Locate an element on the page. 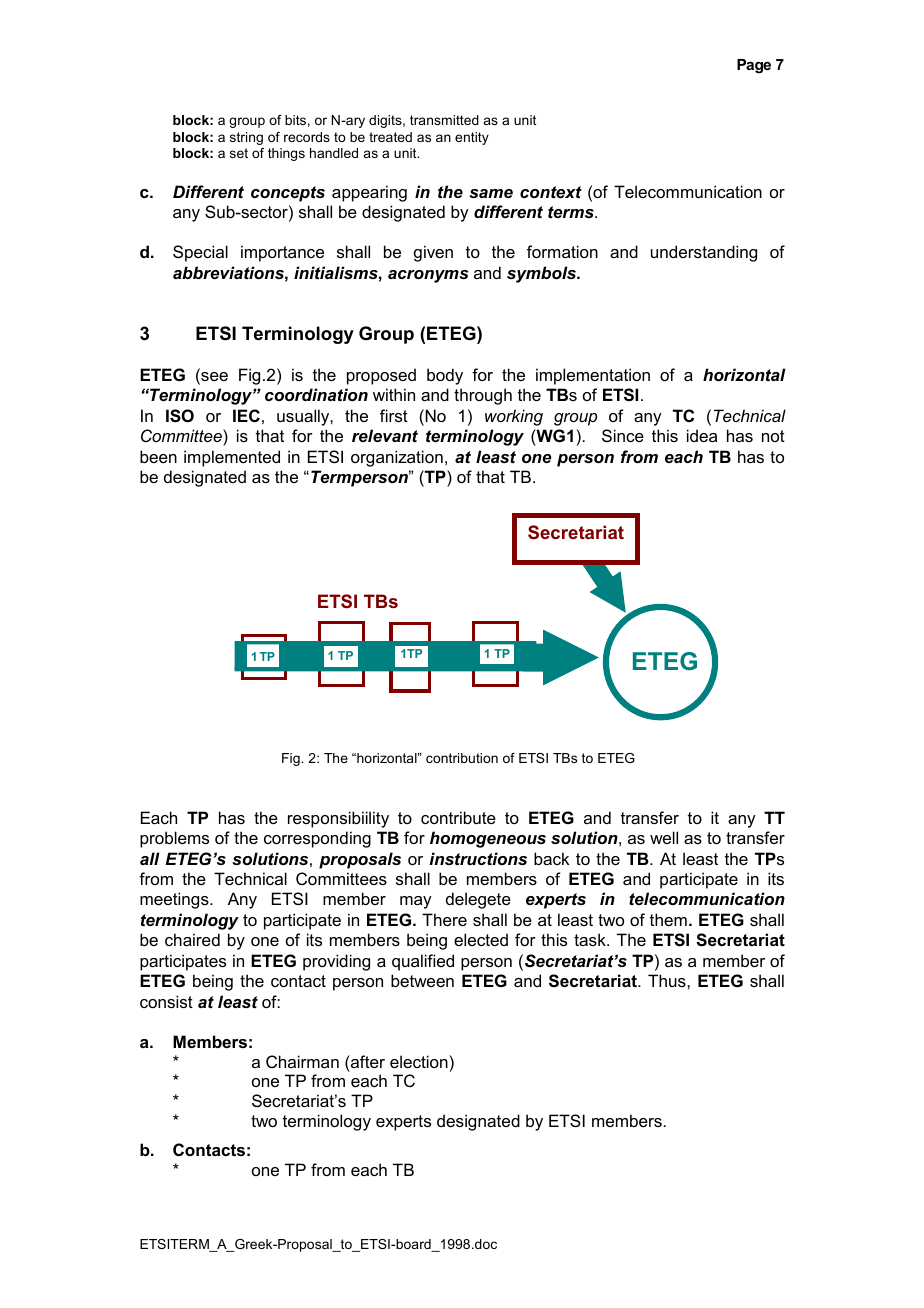 This document has width=924, height=1308. corresponding is located at coordinates (317, 839).
